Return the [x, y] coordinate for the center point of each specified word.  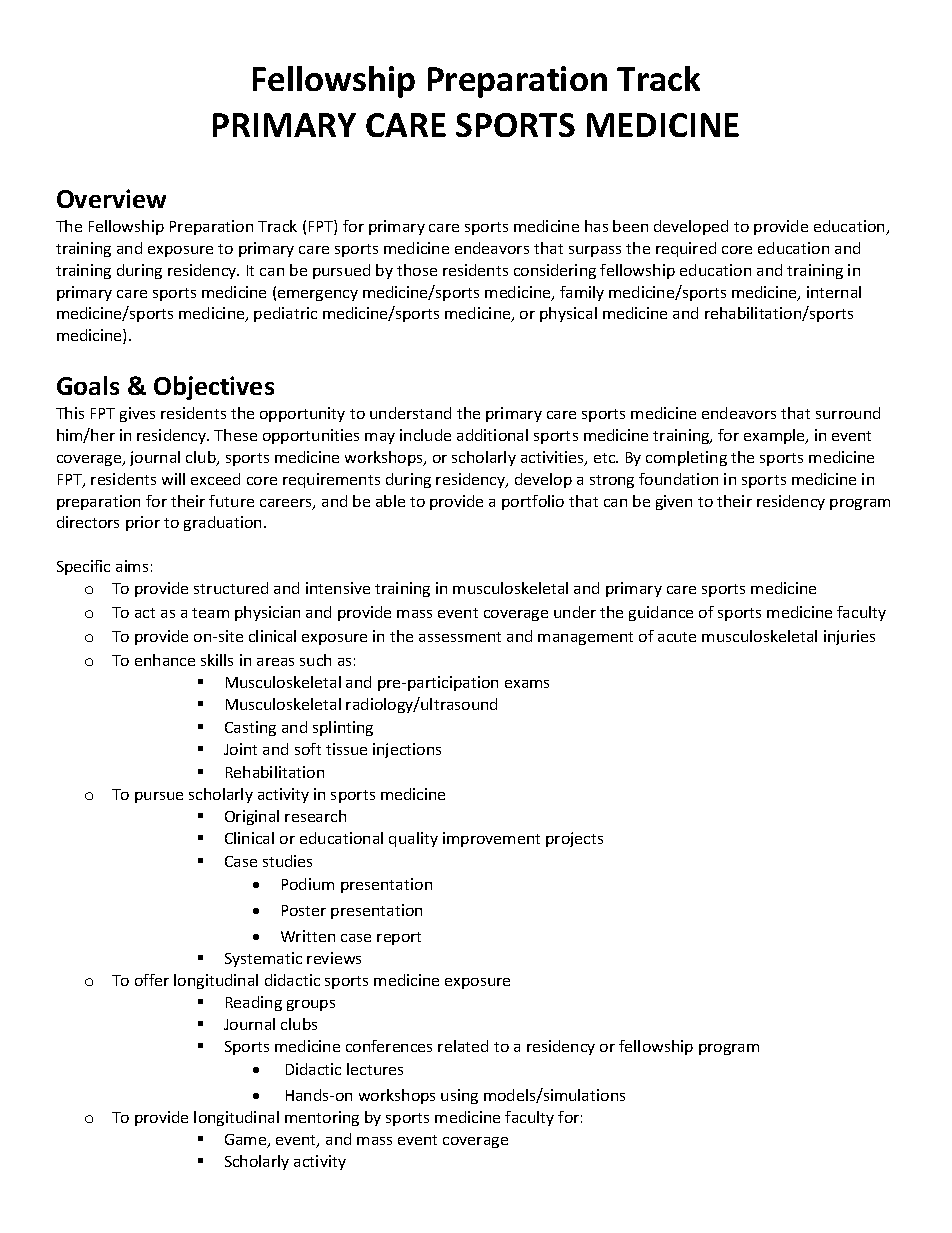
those [417, 270]
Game [247, 1141]
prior [143, 523]
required [686, 249]
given [674, 502]
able [390, 501]
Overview [111, 198]
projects [574, 839]
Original [252, 817]
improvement [491, 839]
